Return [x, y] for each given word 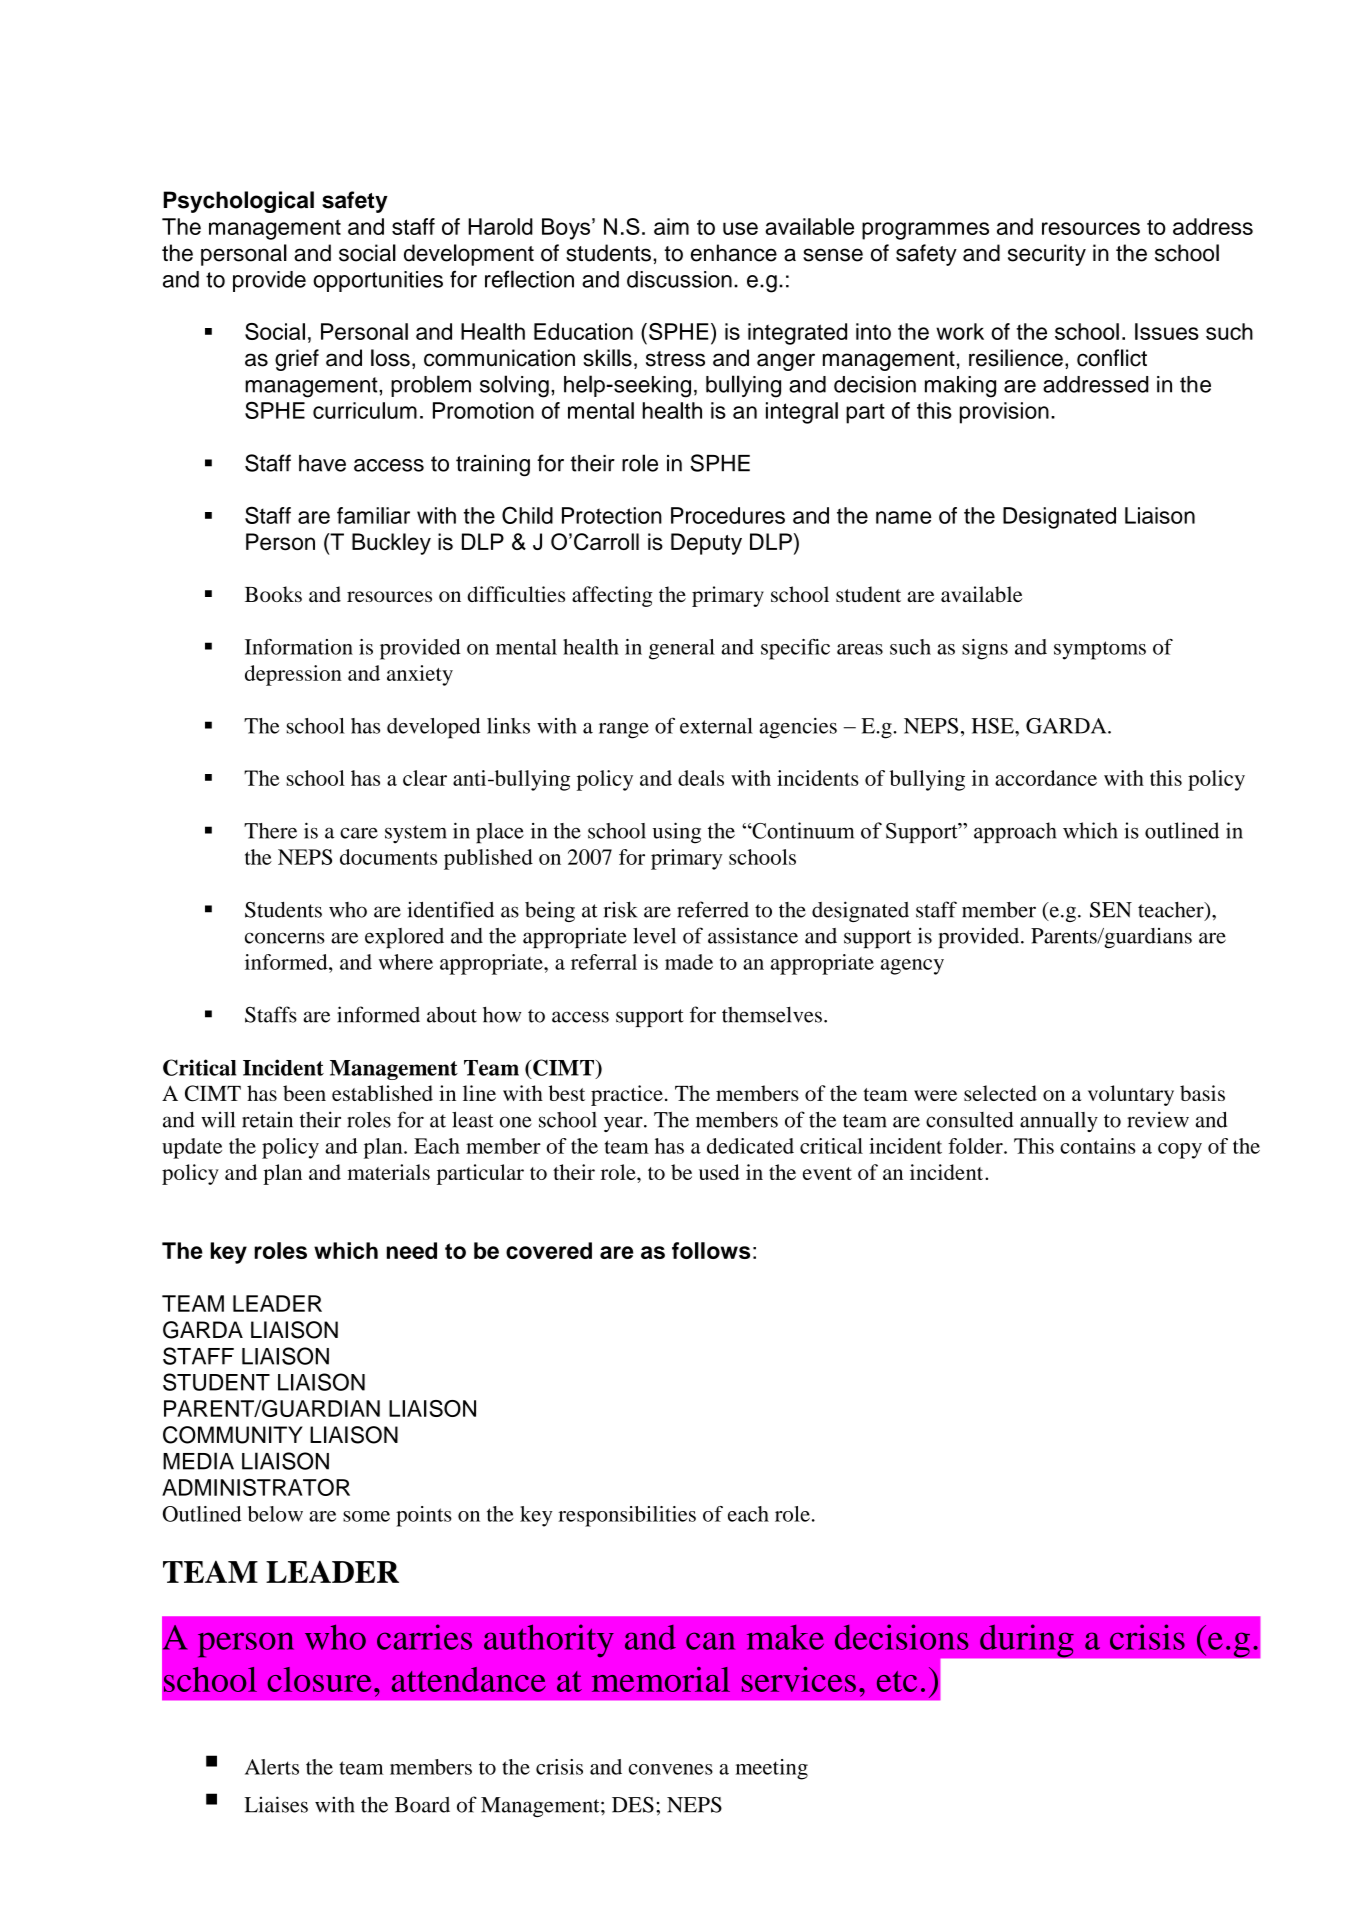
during [1027, 1641]
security [1047, 255]
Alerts [272, 1767]
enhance [734, 253]
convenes [671, 1769]
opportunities [378, 281]
